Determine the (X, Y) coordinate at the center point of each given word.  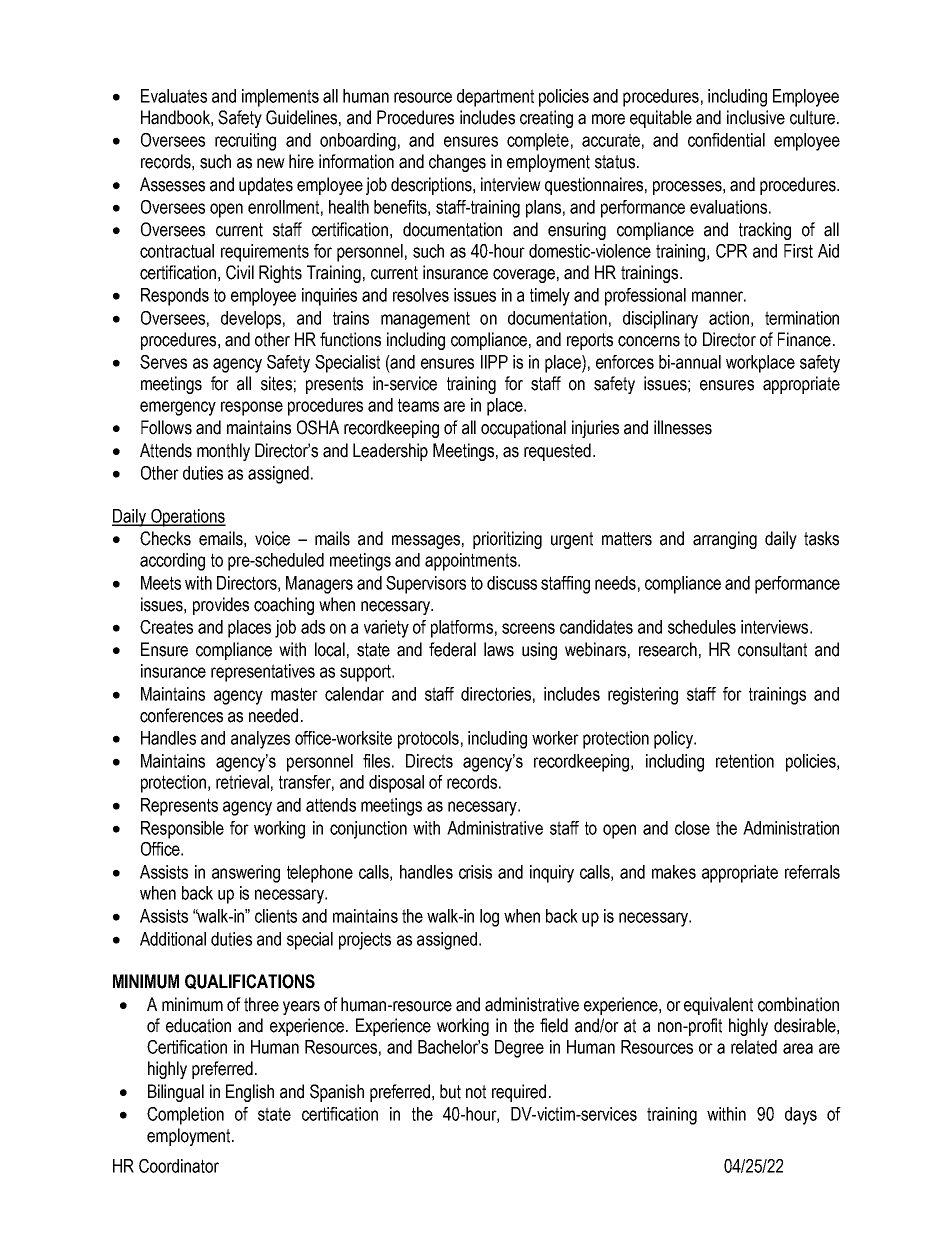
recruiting (245, 142)
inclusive (756, 117)
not (476, 1092)
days (801, 1116)
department (495, 98)
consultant (772, 649)
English (250, 1093)
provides (221, 606)
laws (499, 649)
